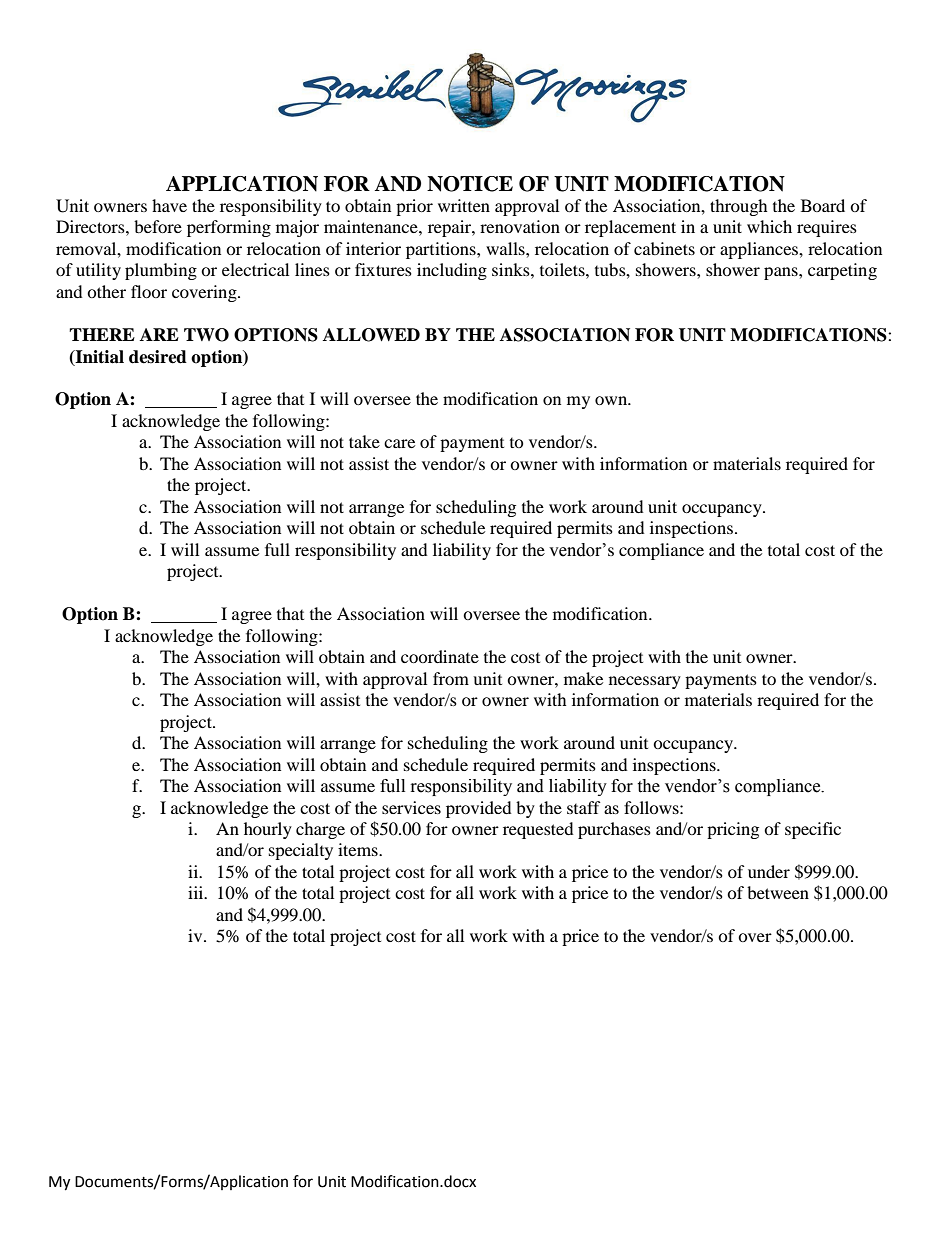  Describe the element at coordinates (440, 656) in the document. I see `coordinate` at that location.
